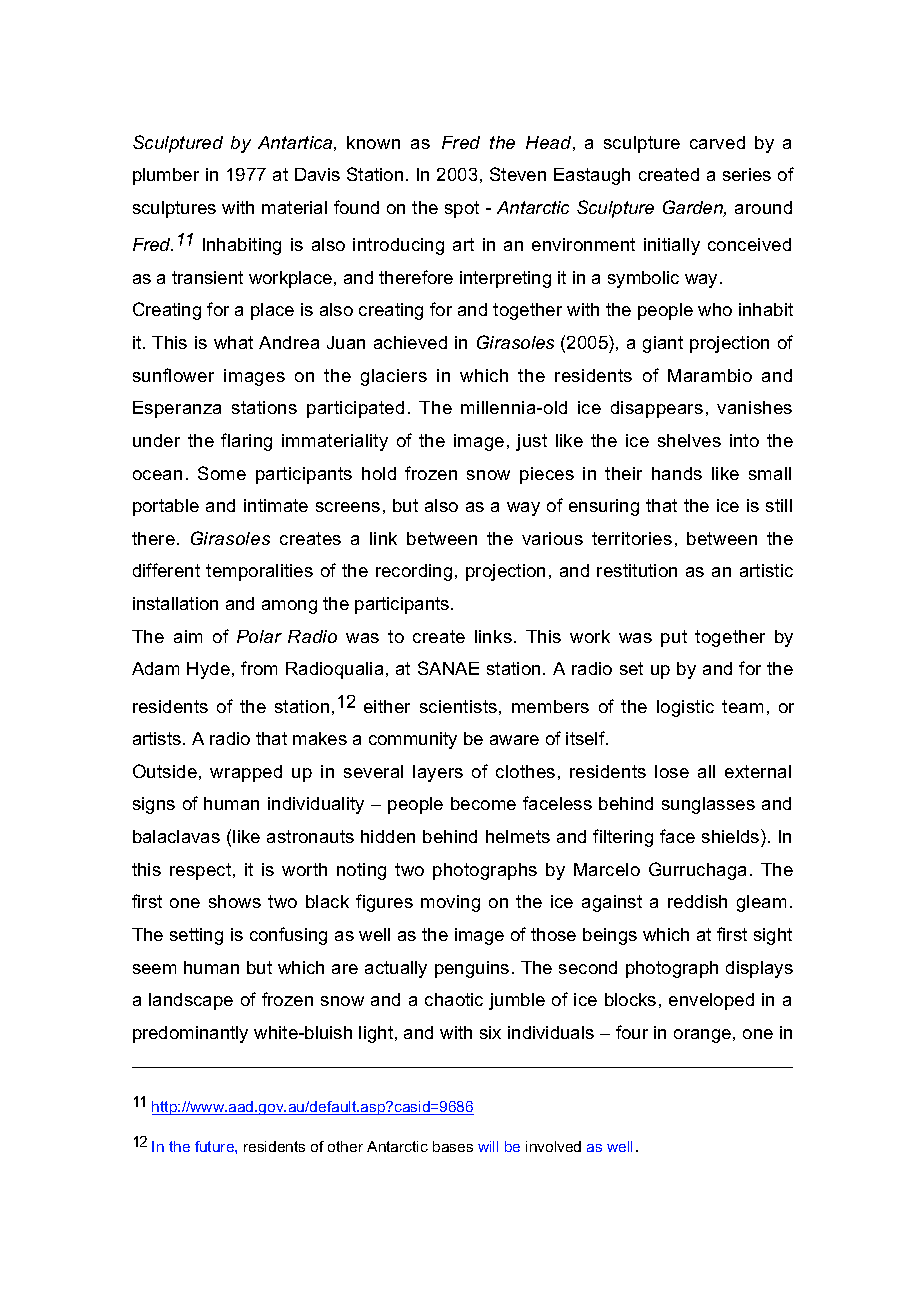  Describe the element at coordinates (450, 903) in the document. I see `moving` at that location.
